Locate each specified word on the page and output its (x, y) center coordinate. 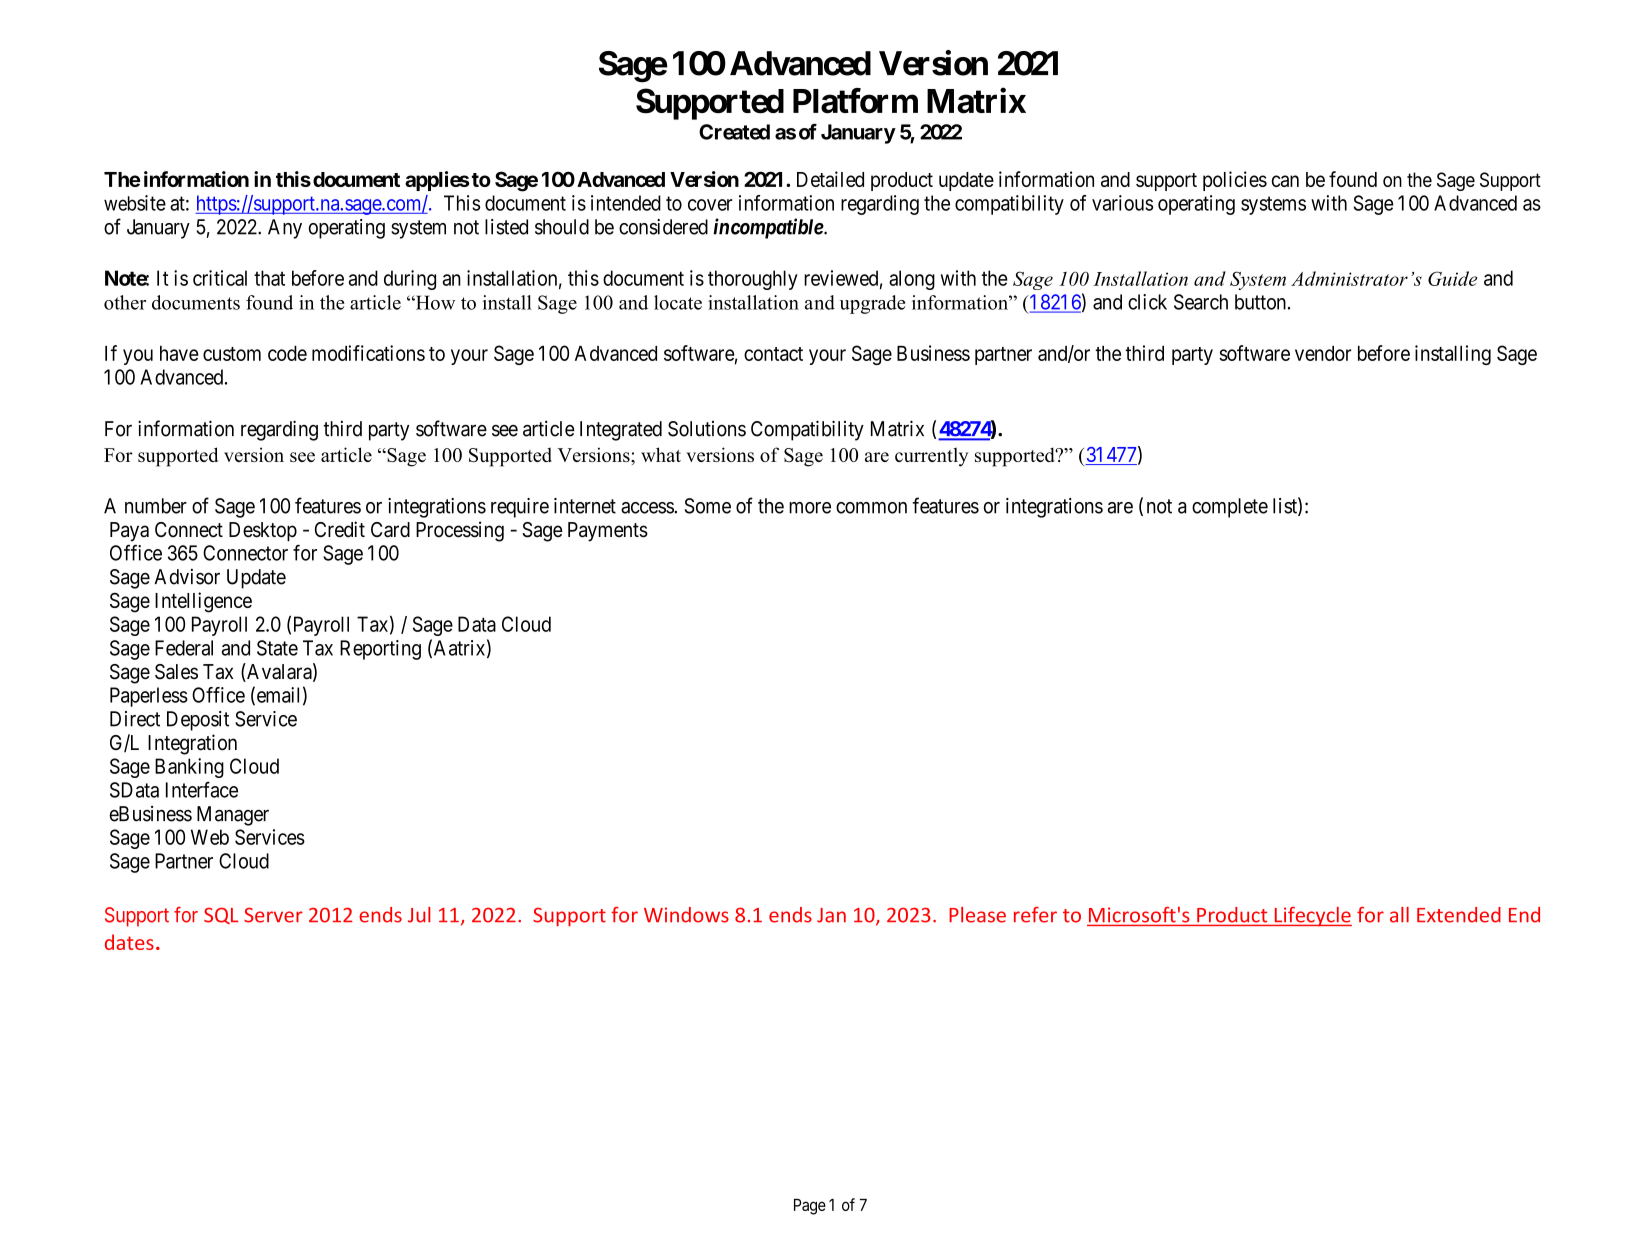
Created (734, 132)
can (1285, 181)
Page (810, 1207)
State (277, 648)
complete (1230, 508)
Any (285, 229)
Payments (608, 532)
